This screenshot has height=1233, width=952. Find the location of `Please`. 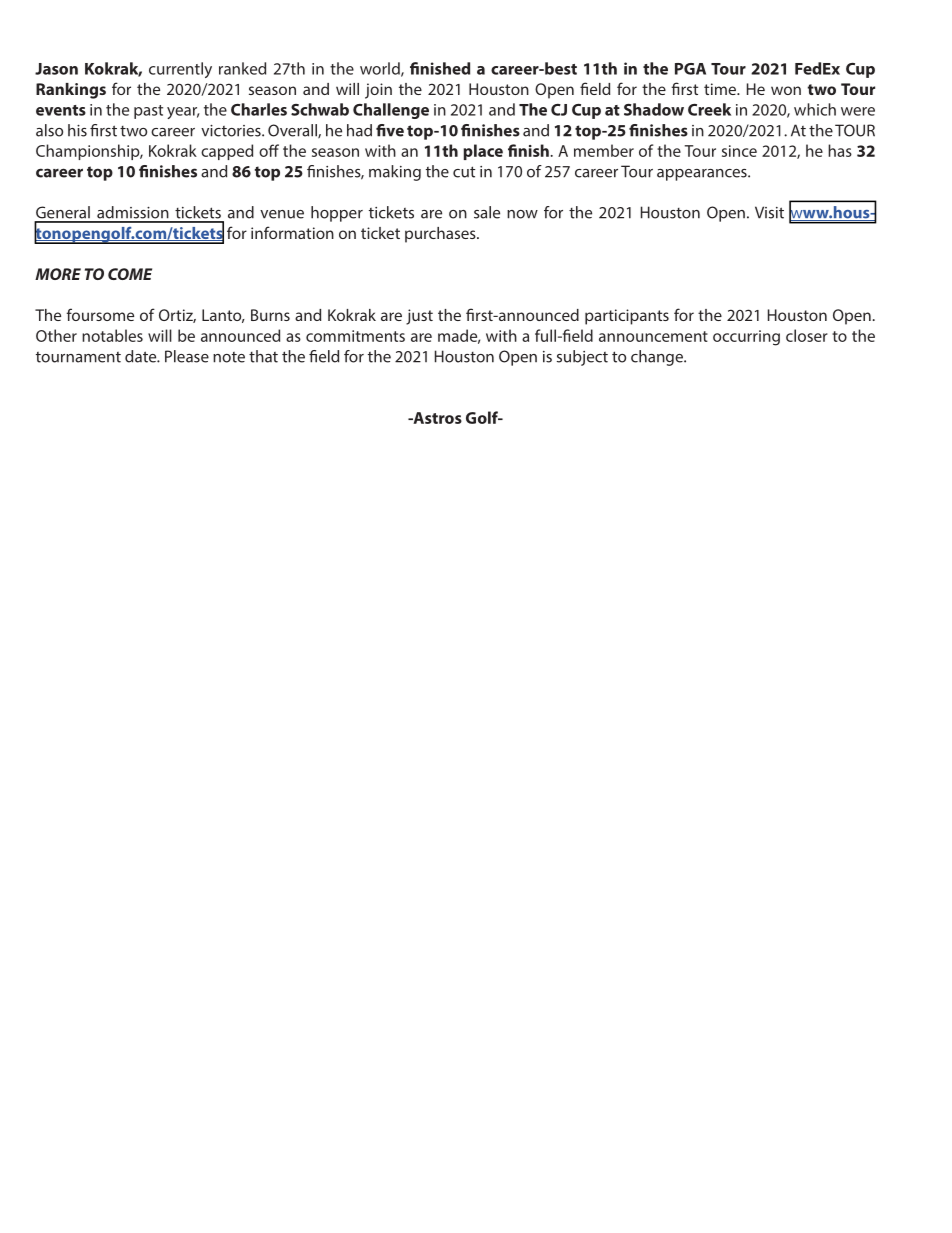

Please is located at coordinates (187, 356).
